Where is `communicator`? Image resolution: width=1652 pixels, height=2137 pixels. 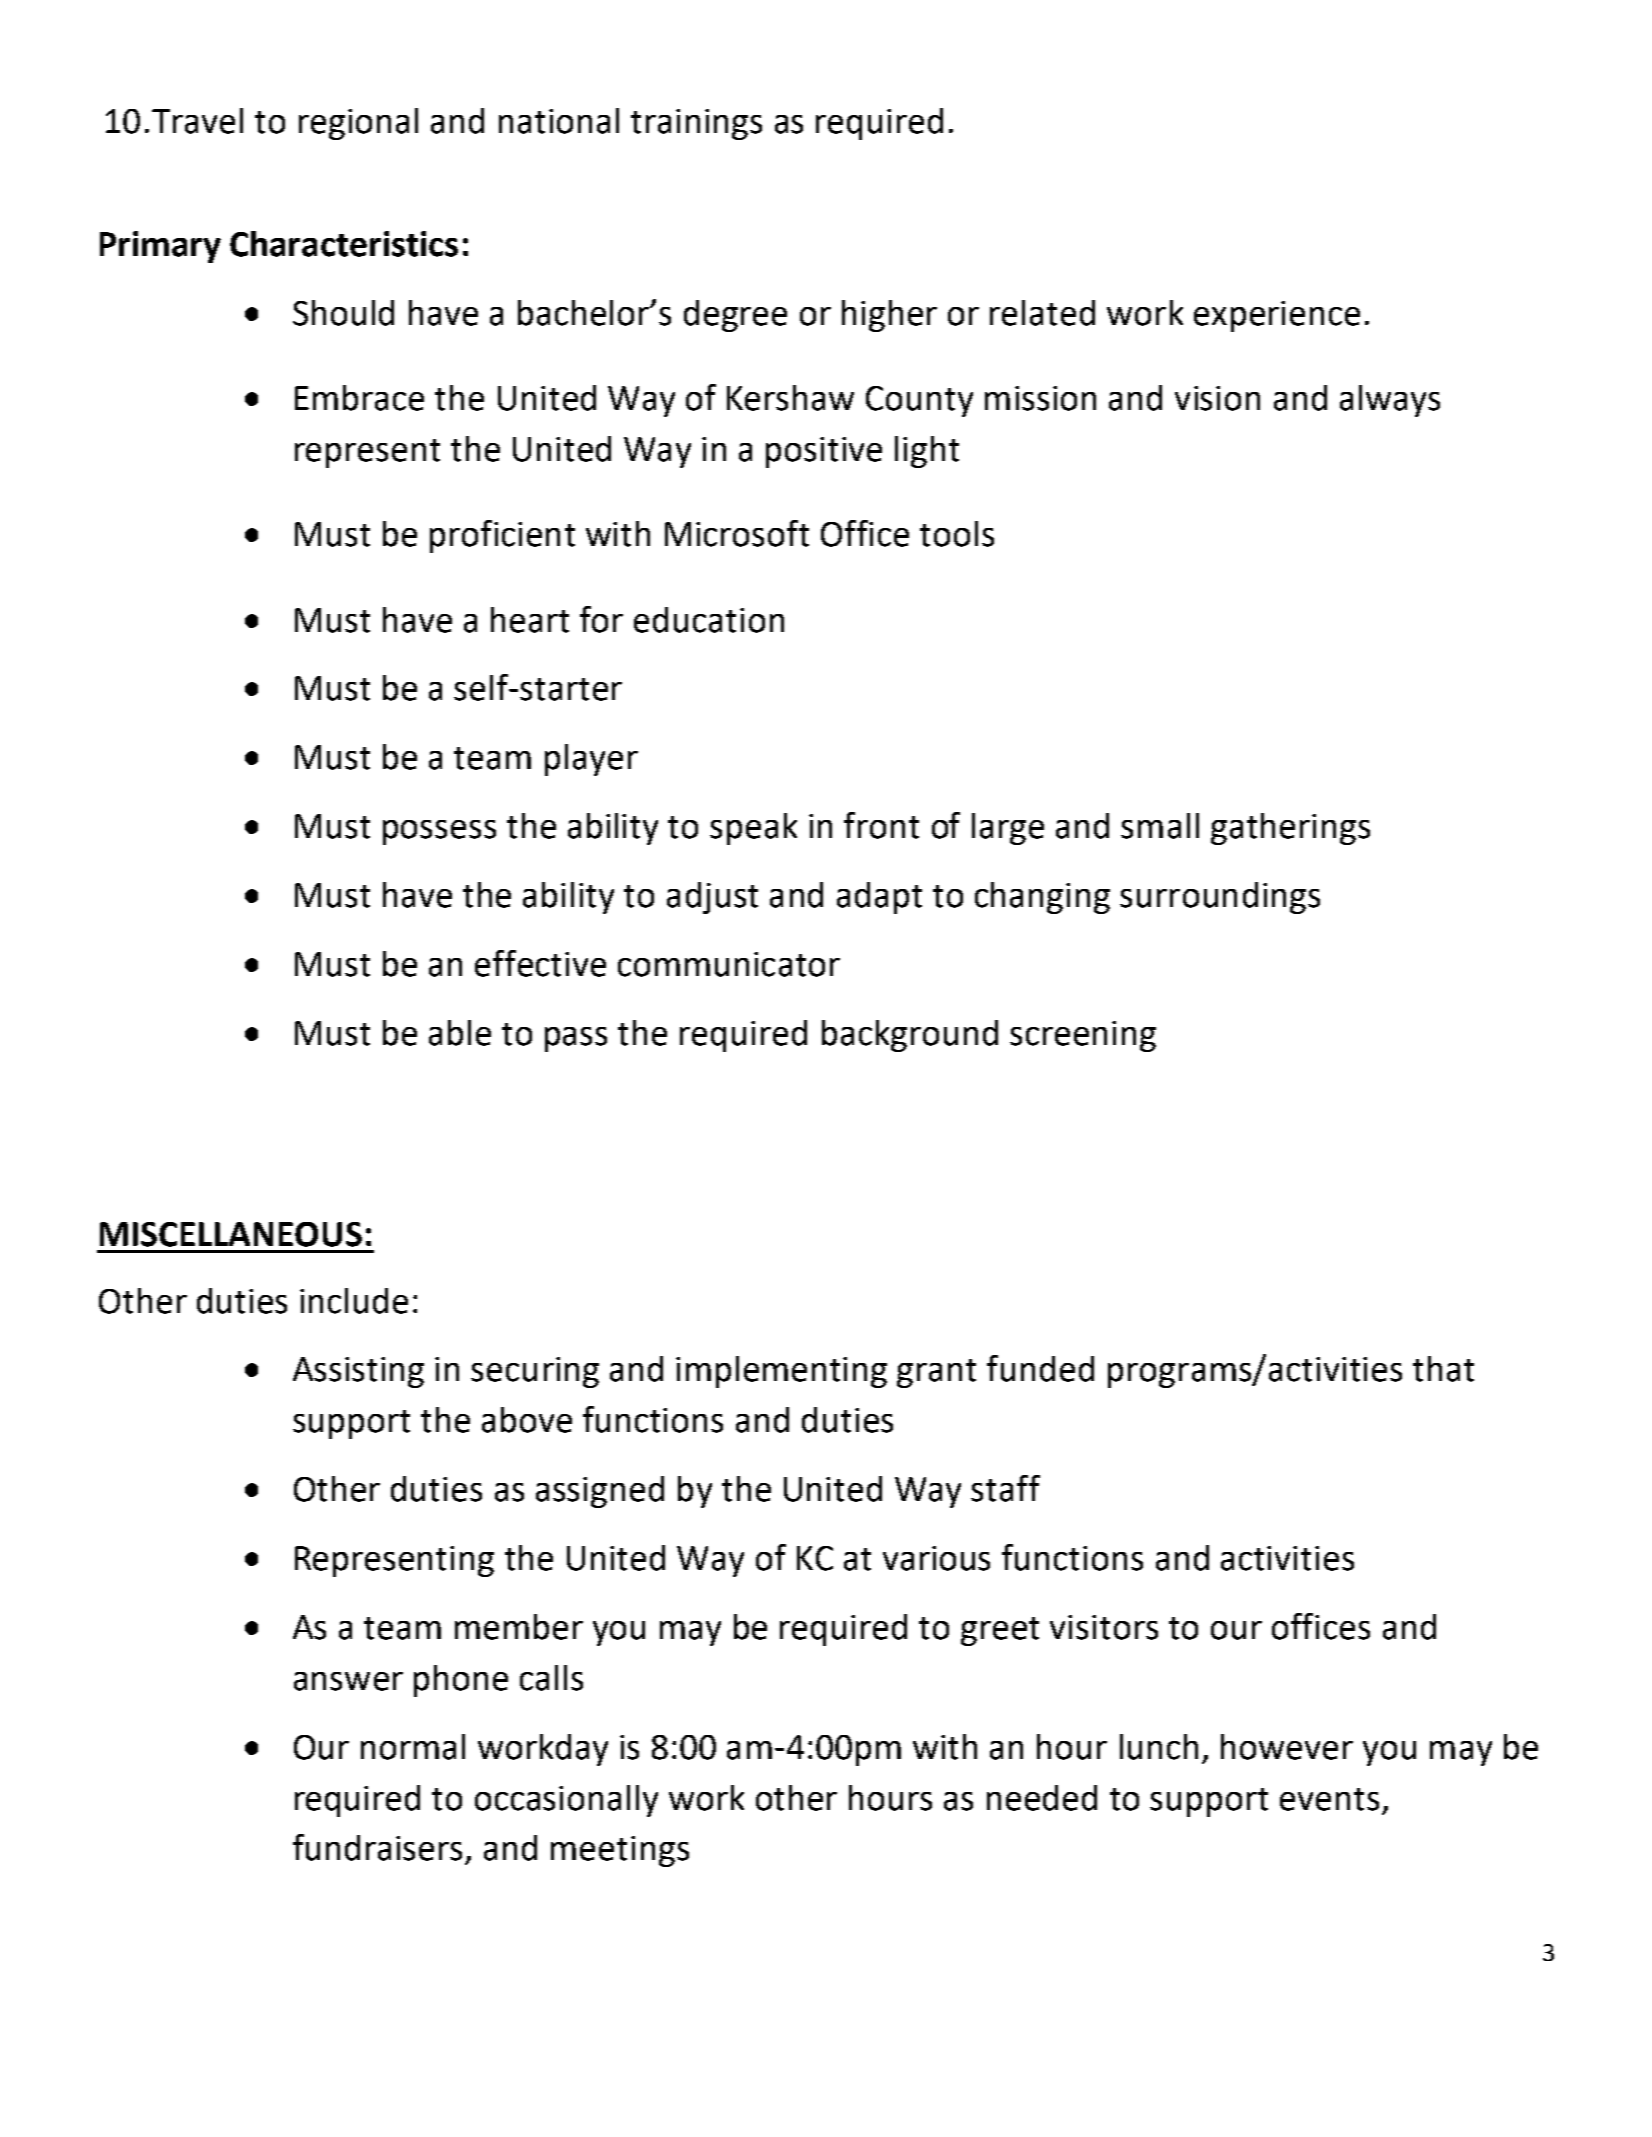 communicator is located at coordinates (729, 964).
